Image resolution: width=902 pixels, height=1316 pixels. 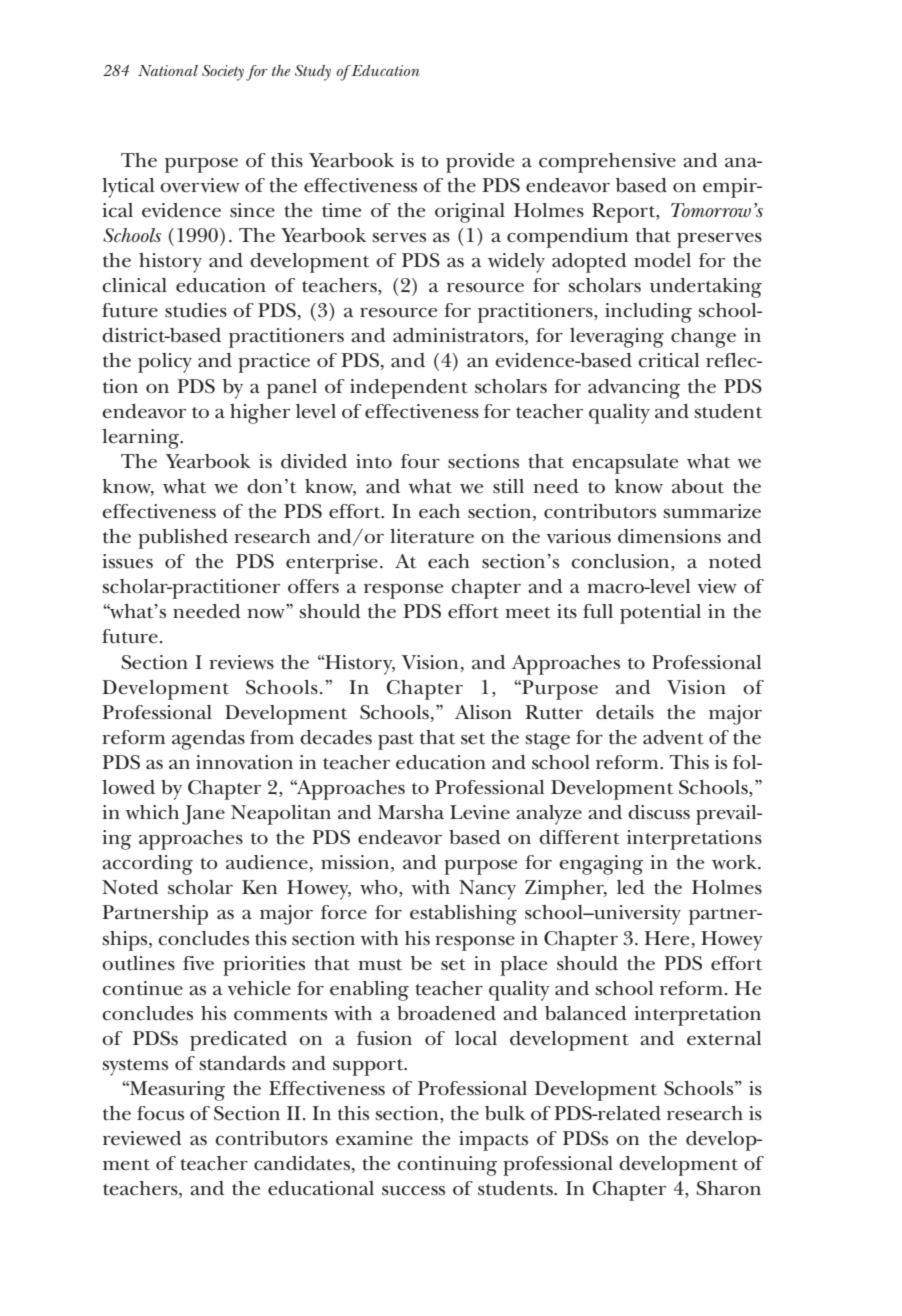 What do you see at coordinates (183, 539) in the page?
I see `published` at bounding box center [183, 539].
